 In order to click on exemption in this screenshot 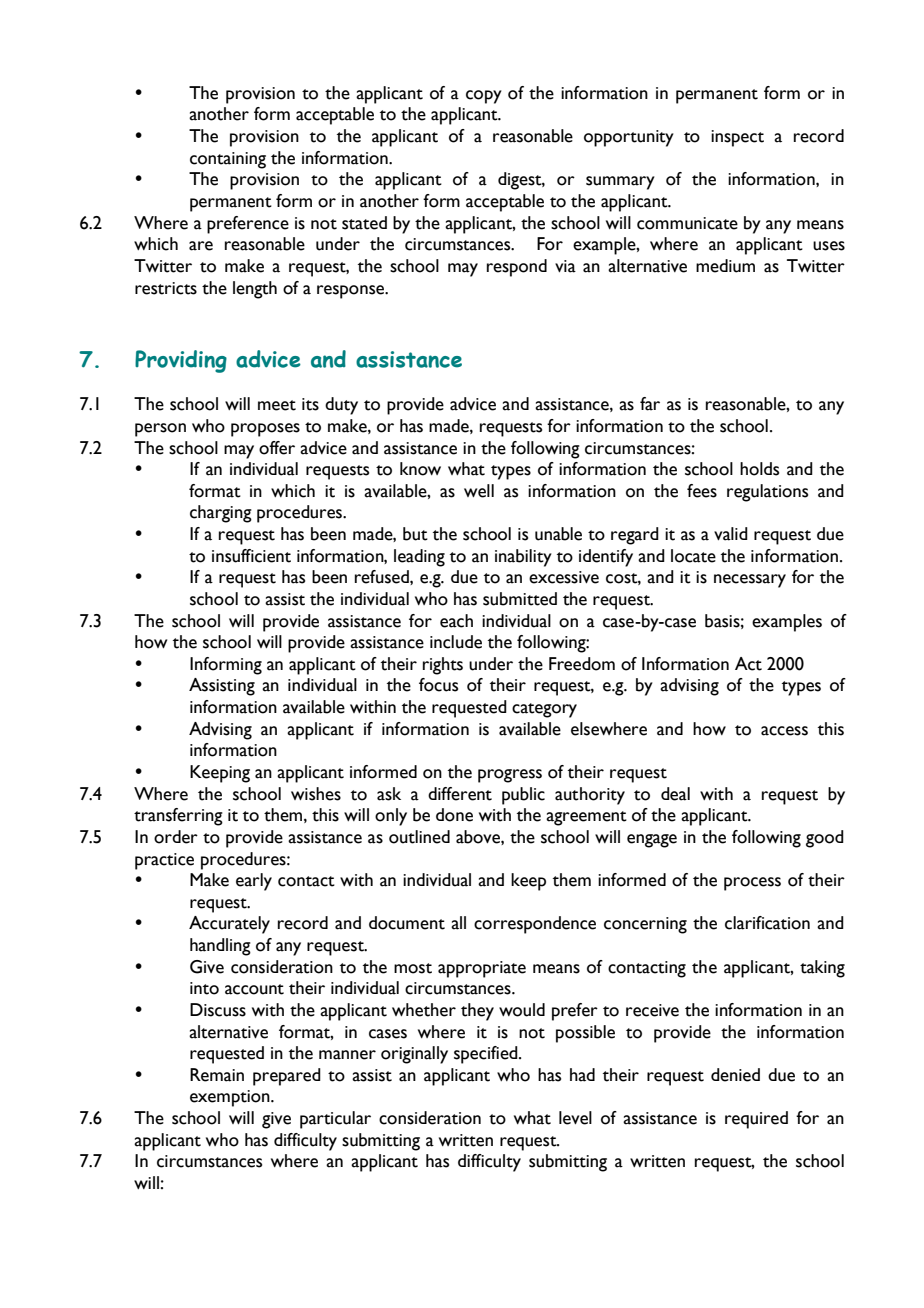, I will do `click(231, 1098)`.
